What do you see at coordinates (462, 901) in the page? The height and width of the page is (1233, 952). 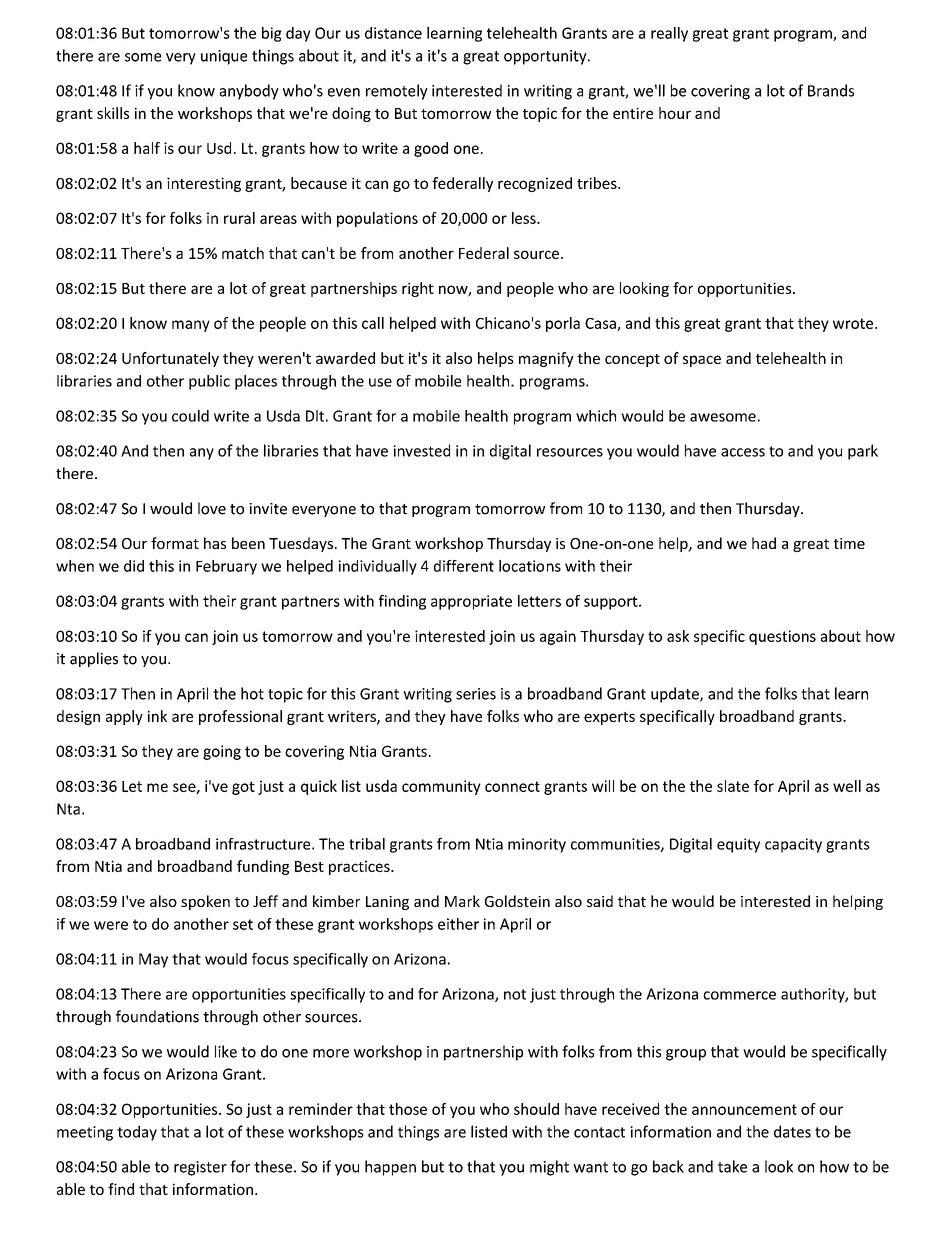 I see `Mark` at bounding box center [462, 901].
